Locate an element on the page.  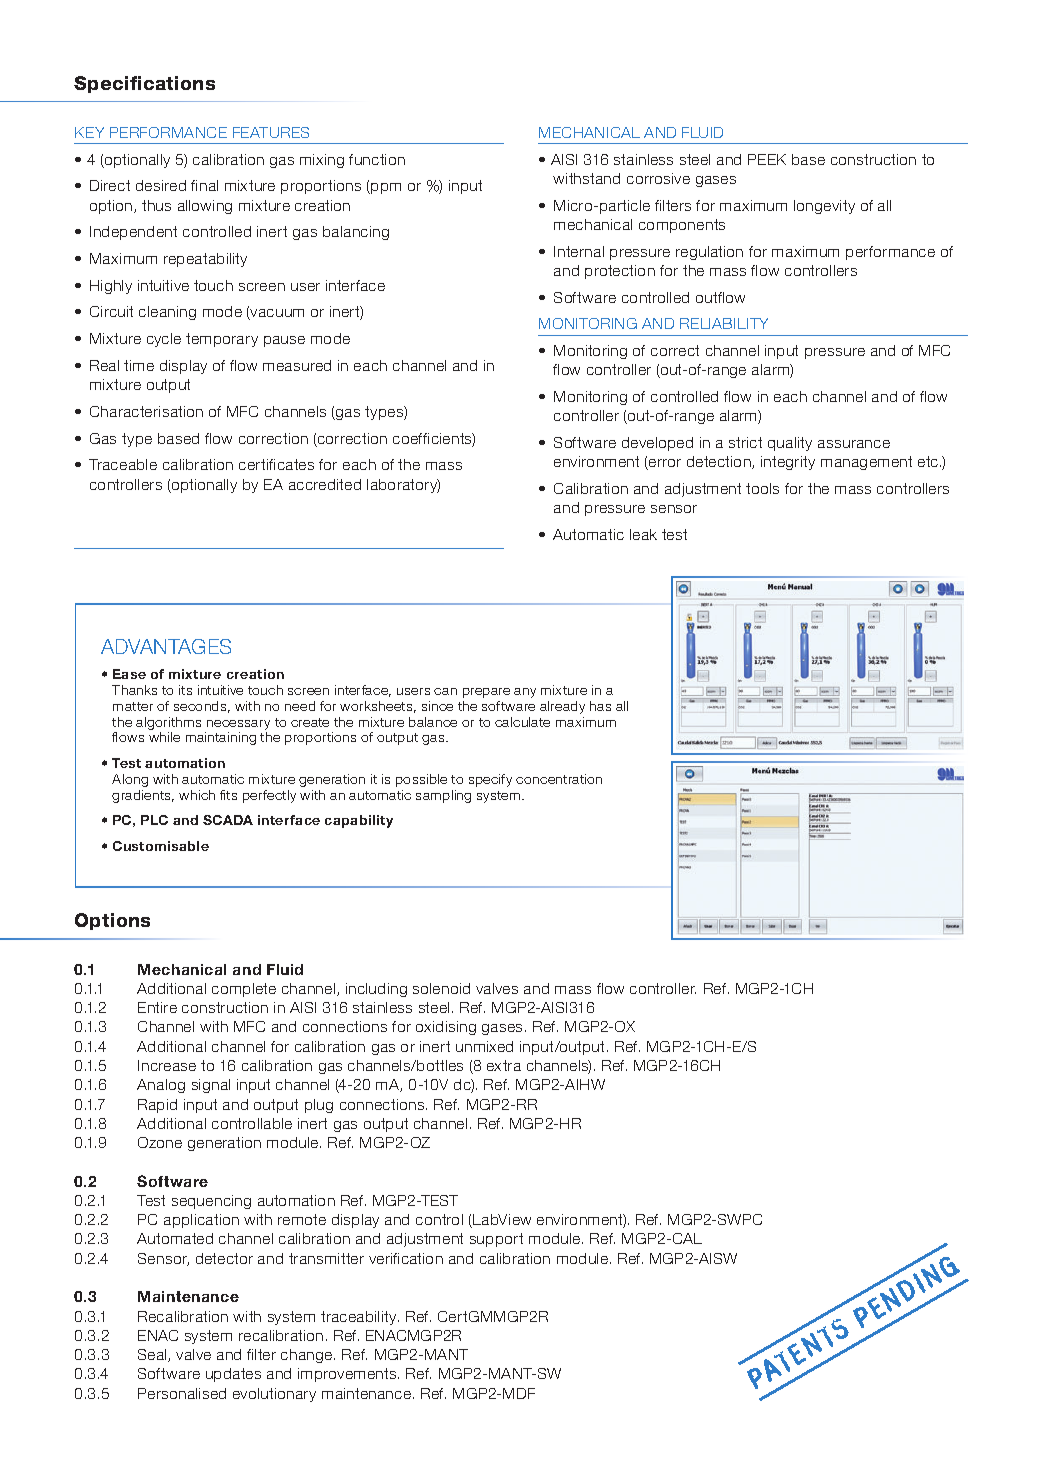
Characterisation is located at coordinates (146, 411).
